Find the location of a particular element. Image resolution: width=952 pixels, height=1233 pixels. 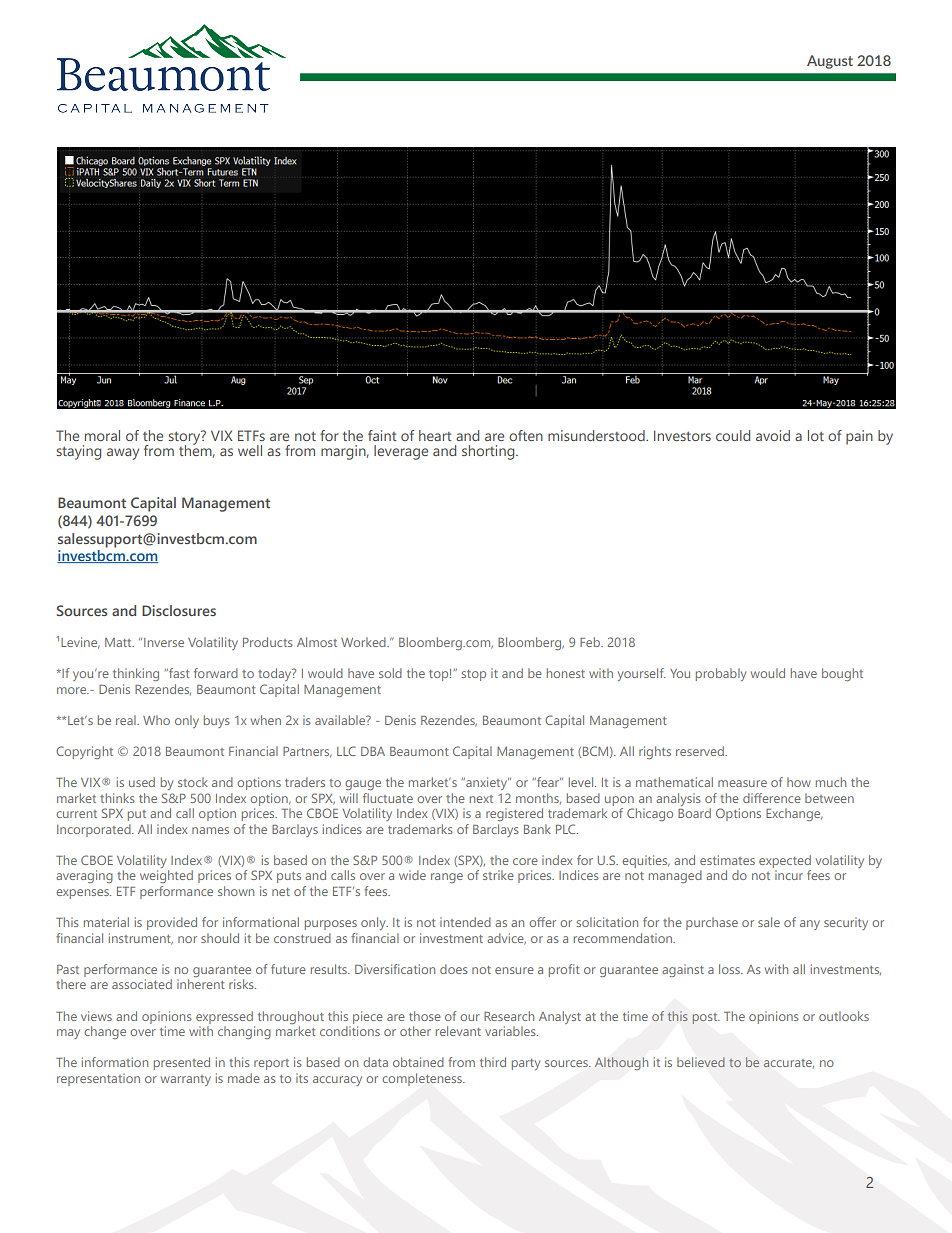

August is located at coordinates (830, 62).
